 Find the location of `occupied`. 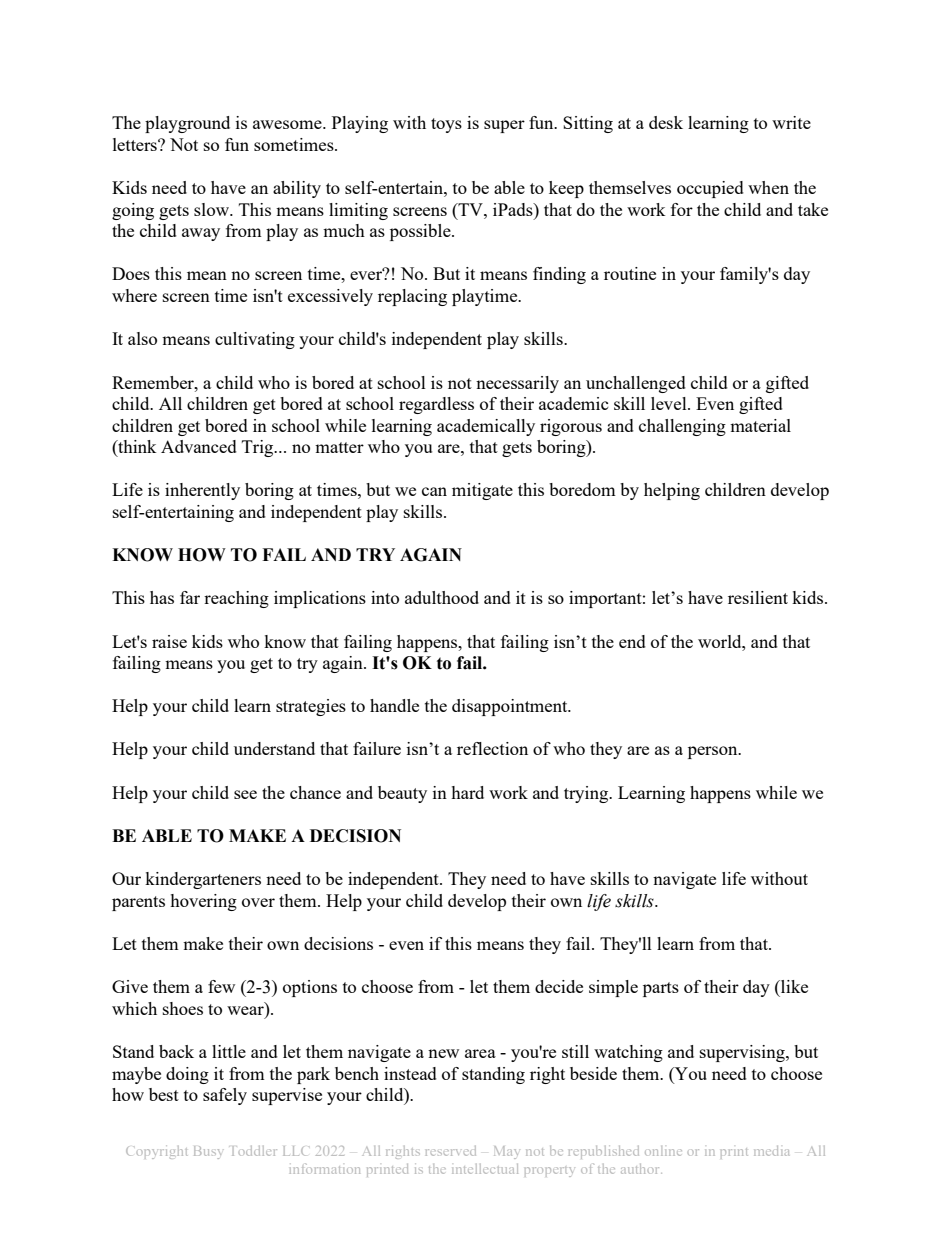

occupied is located at coordinates (710, 189).
